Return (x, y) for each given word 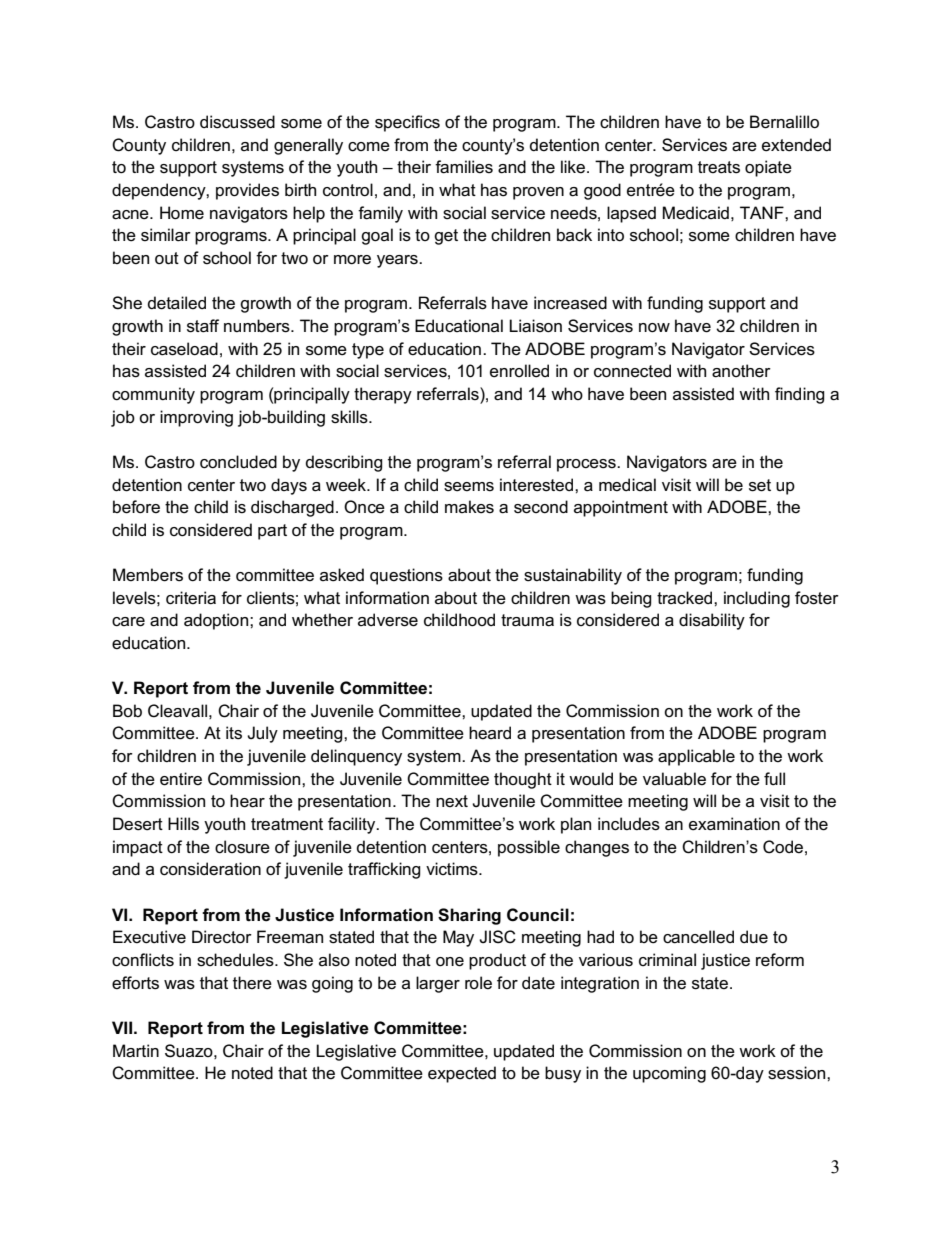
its (234, 733)
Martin (136, 1051)
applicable (696, 757)
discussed (237, 122)
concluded (238, 462)
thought (523, 780)
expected (462, 1074)
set (760, 485)
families (464, 167)
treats (719, 167)
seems (469, 487)
